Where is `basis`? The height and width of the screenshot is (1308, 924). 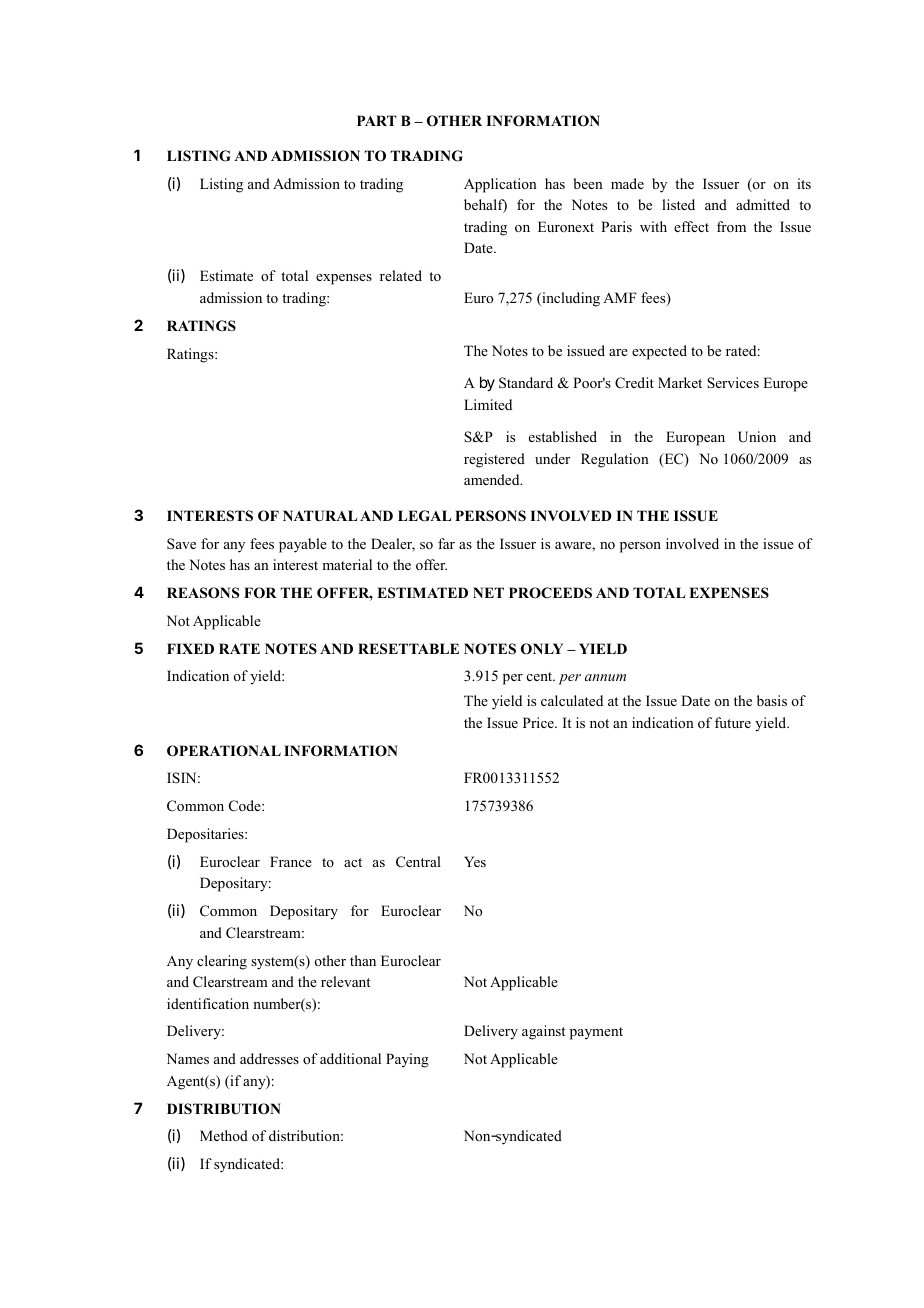
basis is located at coordinates (772, 700).
